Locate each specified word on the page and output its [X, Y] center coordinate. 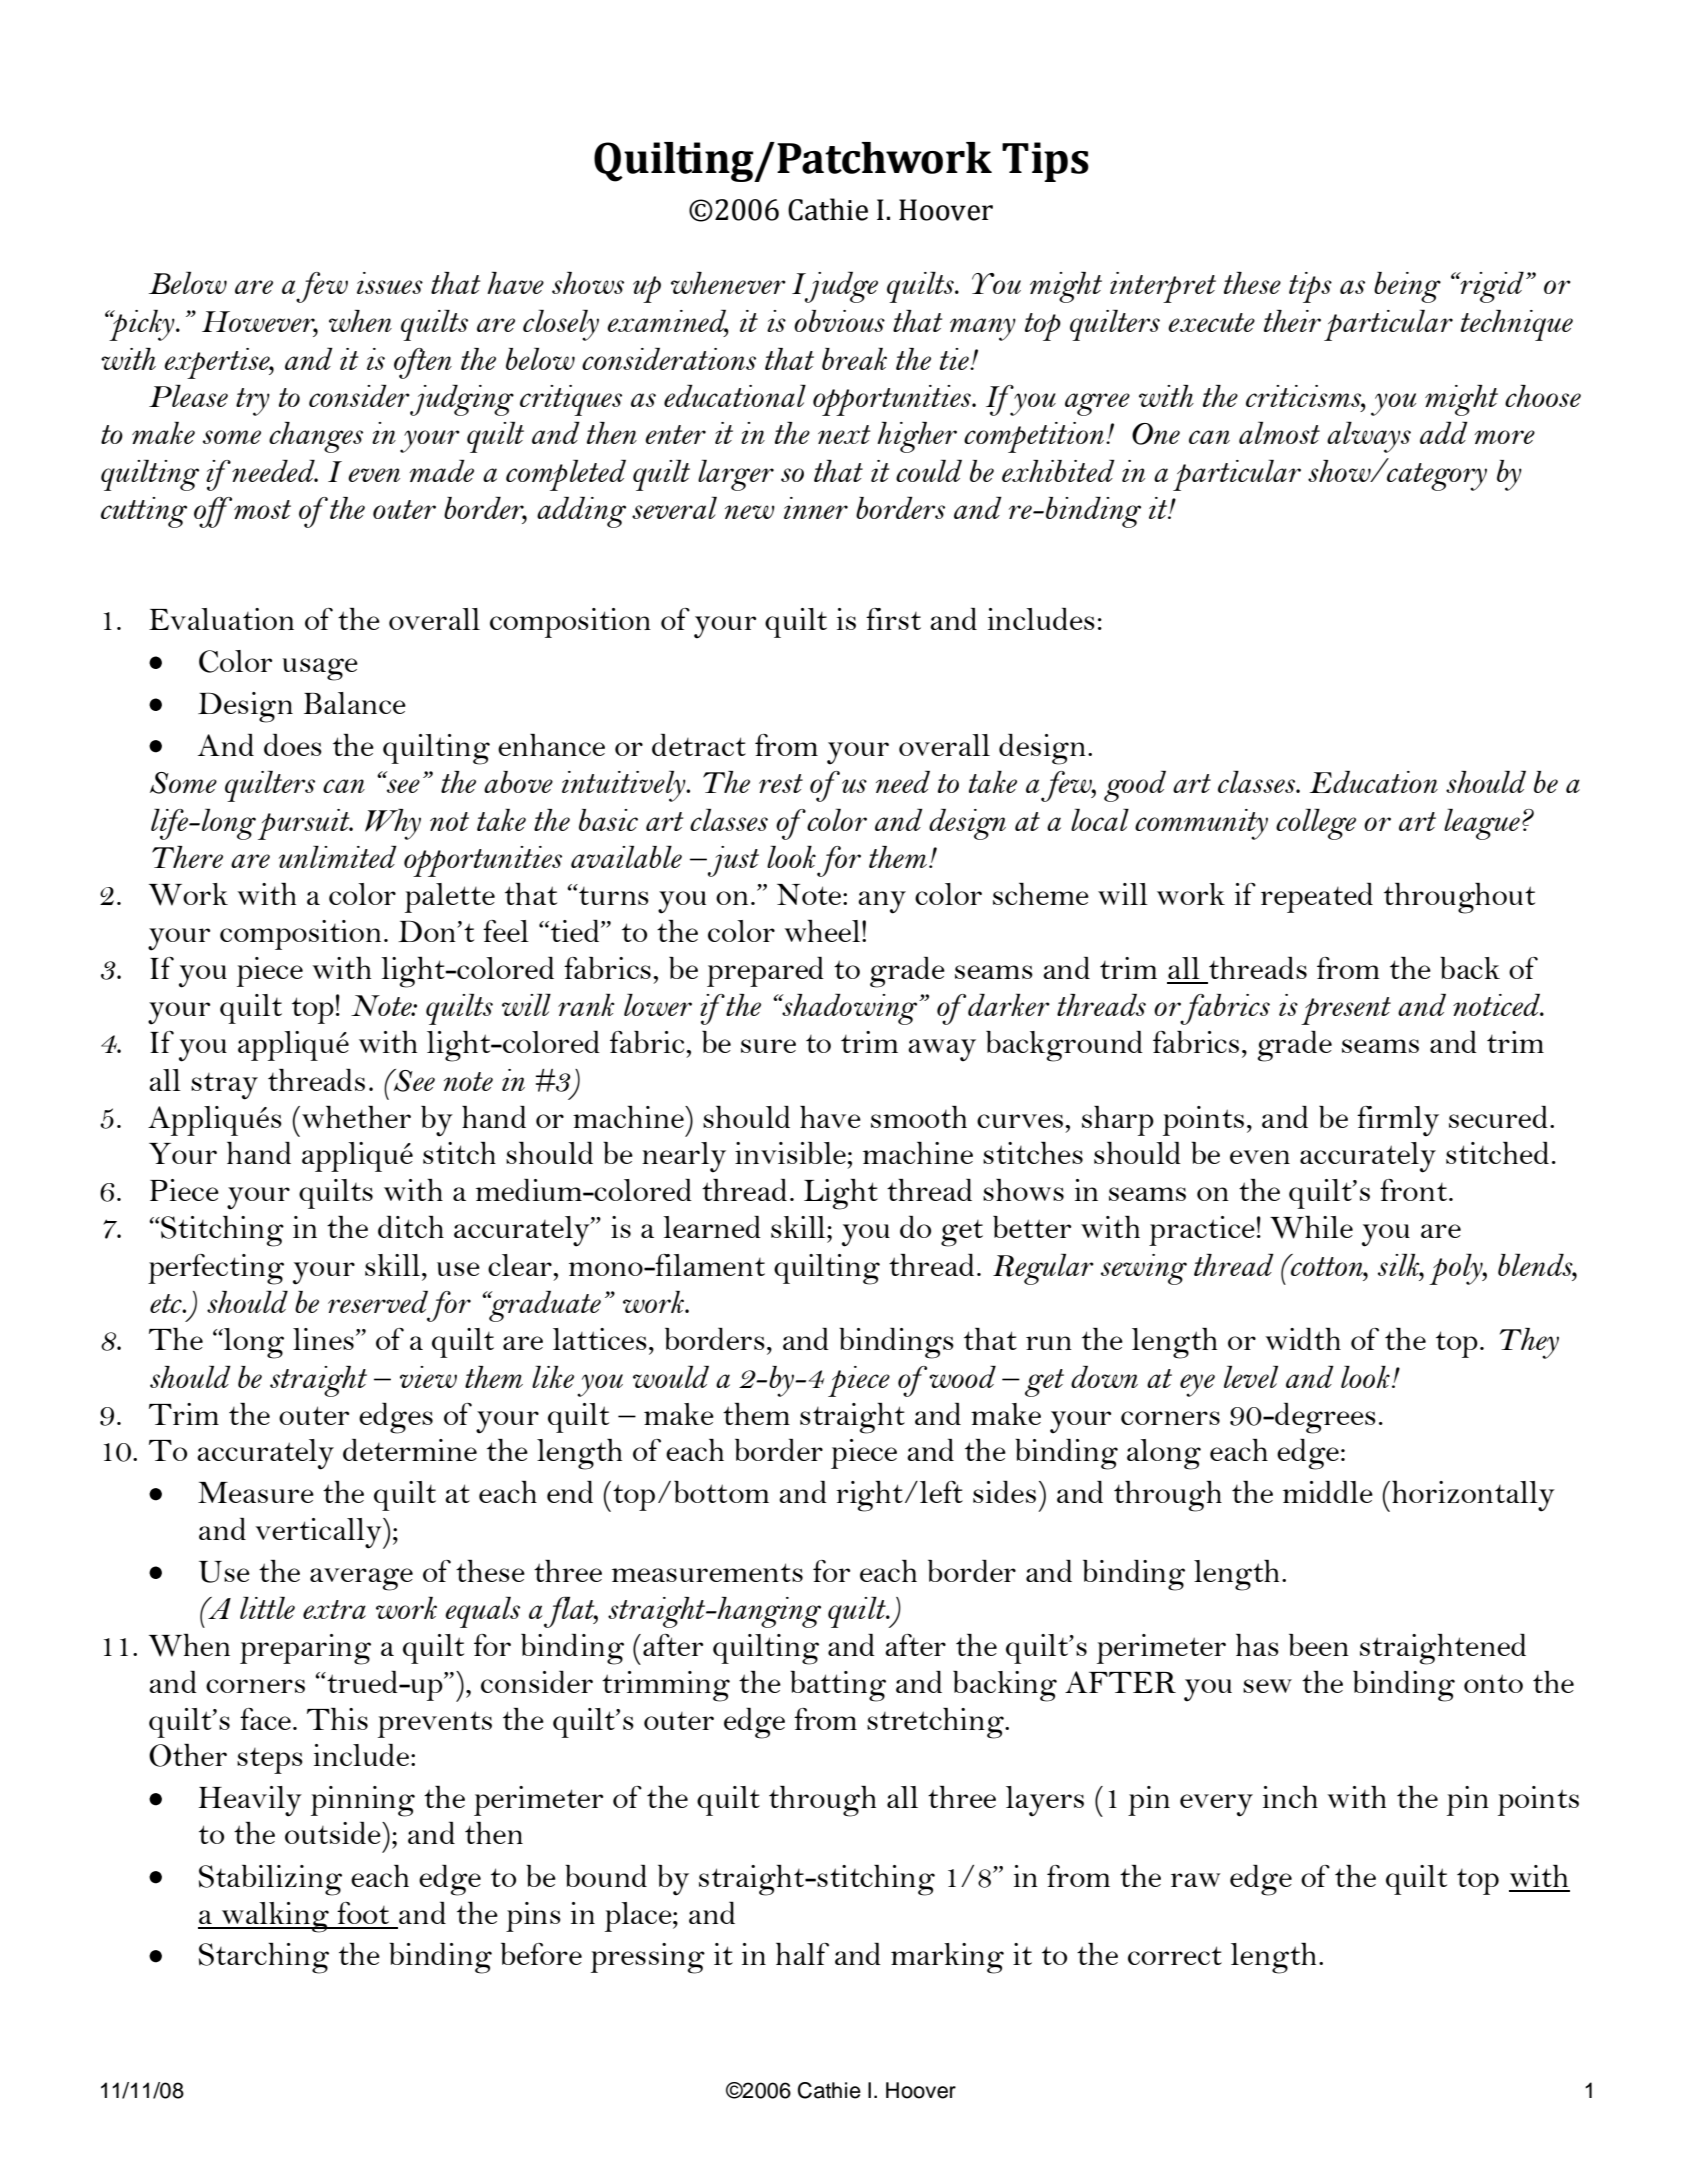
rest [781, 783]
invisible [791, 1153]
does [293, 745]
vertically [320, 1533]
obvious [839, 321]
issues [390, 283]
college [1316, 824]
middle [1328, 1492]
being [1407, 287]
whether [356, 1117]
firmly [1398, 1121]
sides [1004, 1492]
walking [275, 1917]
